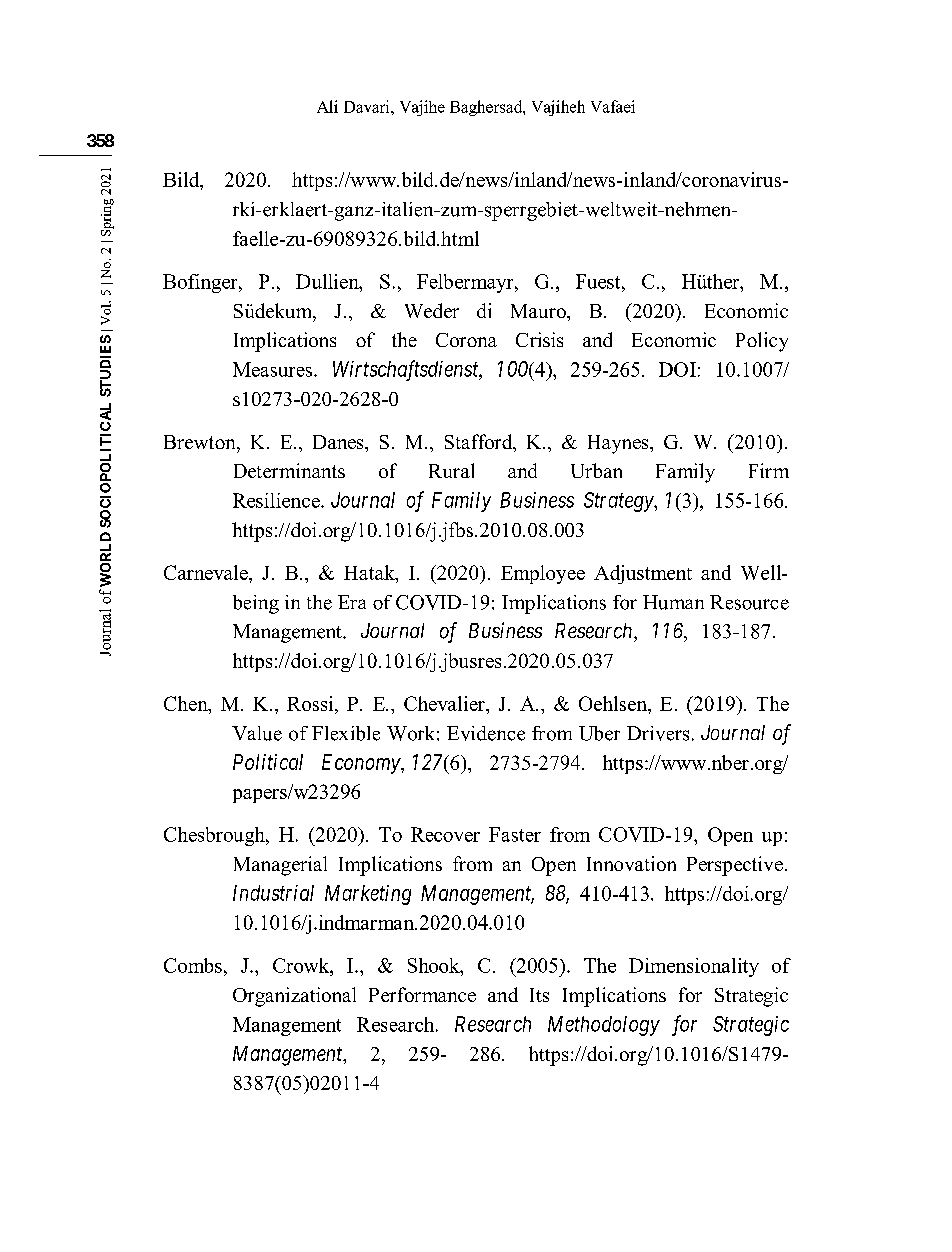 The image size is (952, 1252). Describe the element at coordinates (762, 342) in the document. I see `Policy` at that location.
